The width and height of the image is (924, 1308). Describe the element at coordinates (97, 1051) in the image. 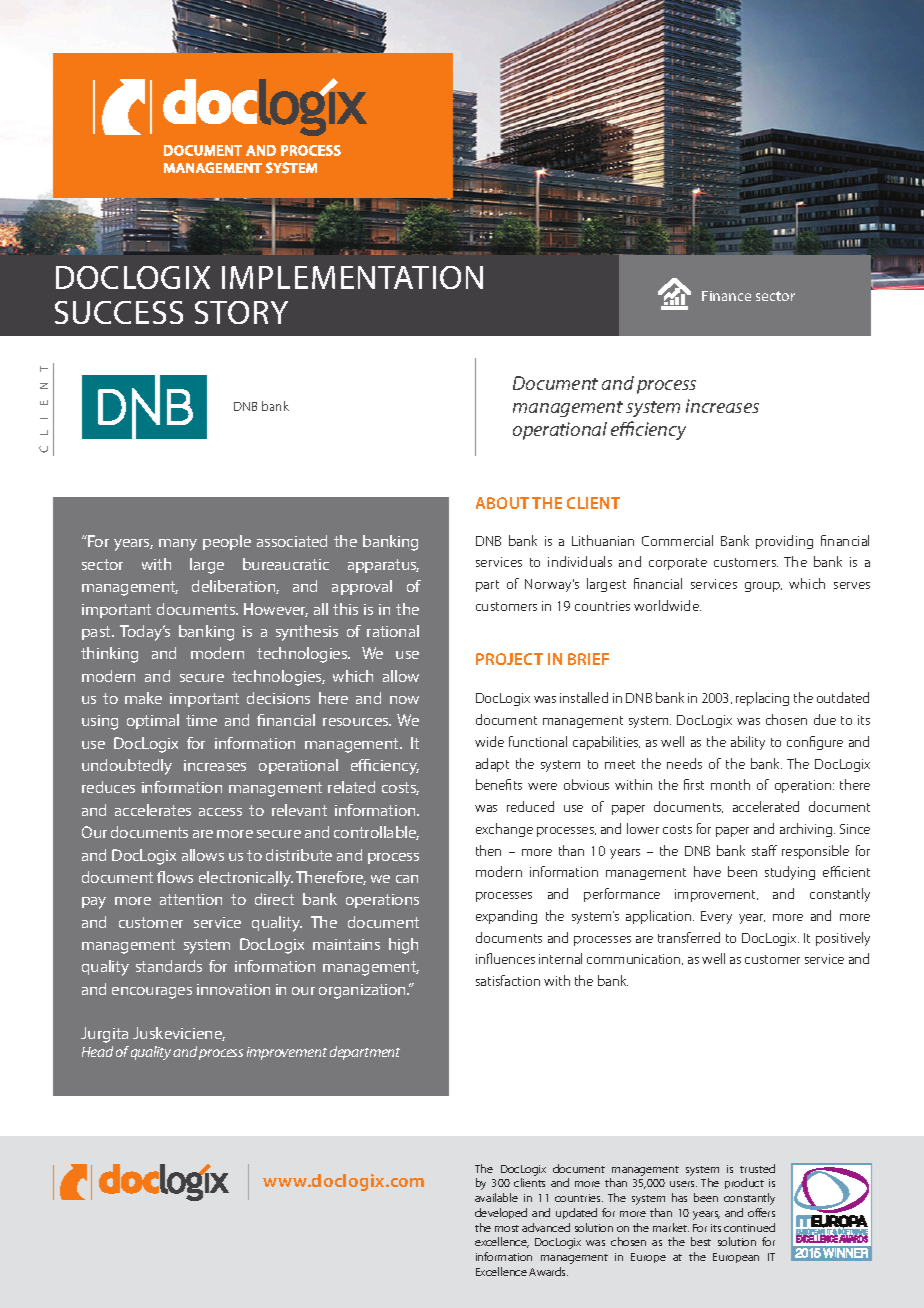

I see `Head` at that location.
